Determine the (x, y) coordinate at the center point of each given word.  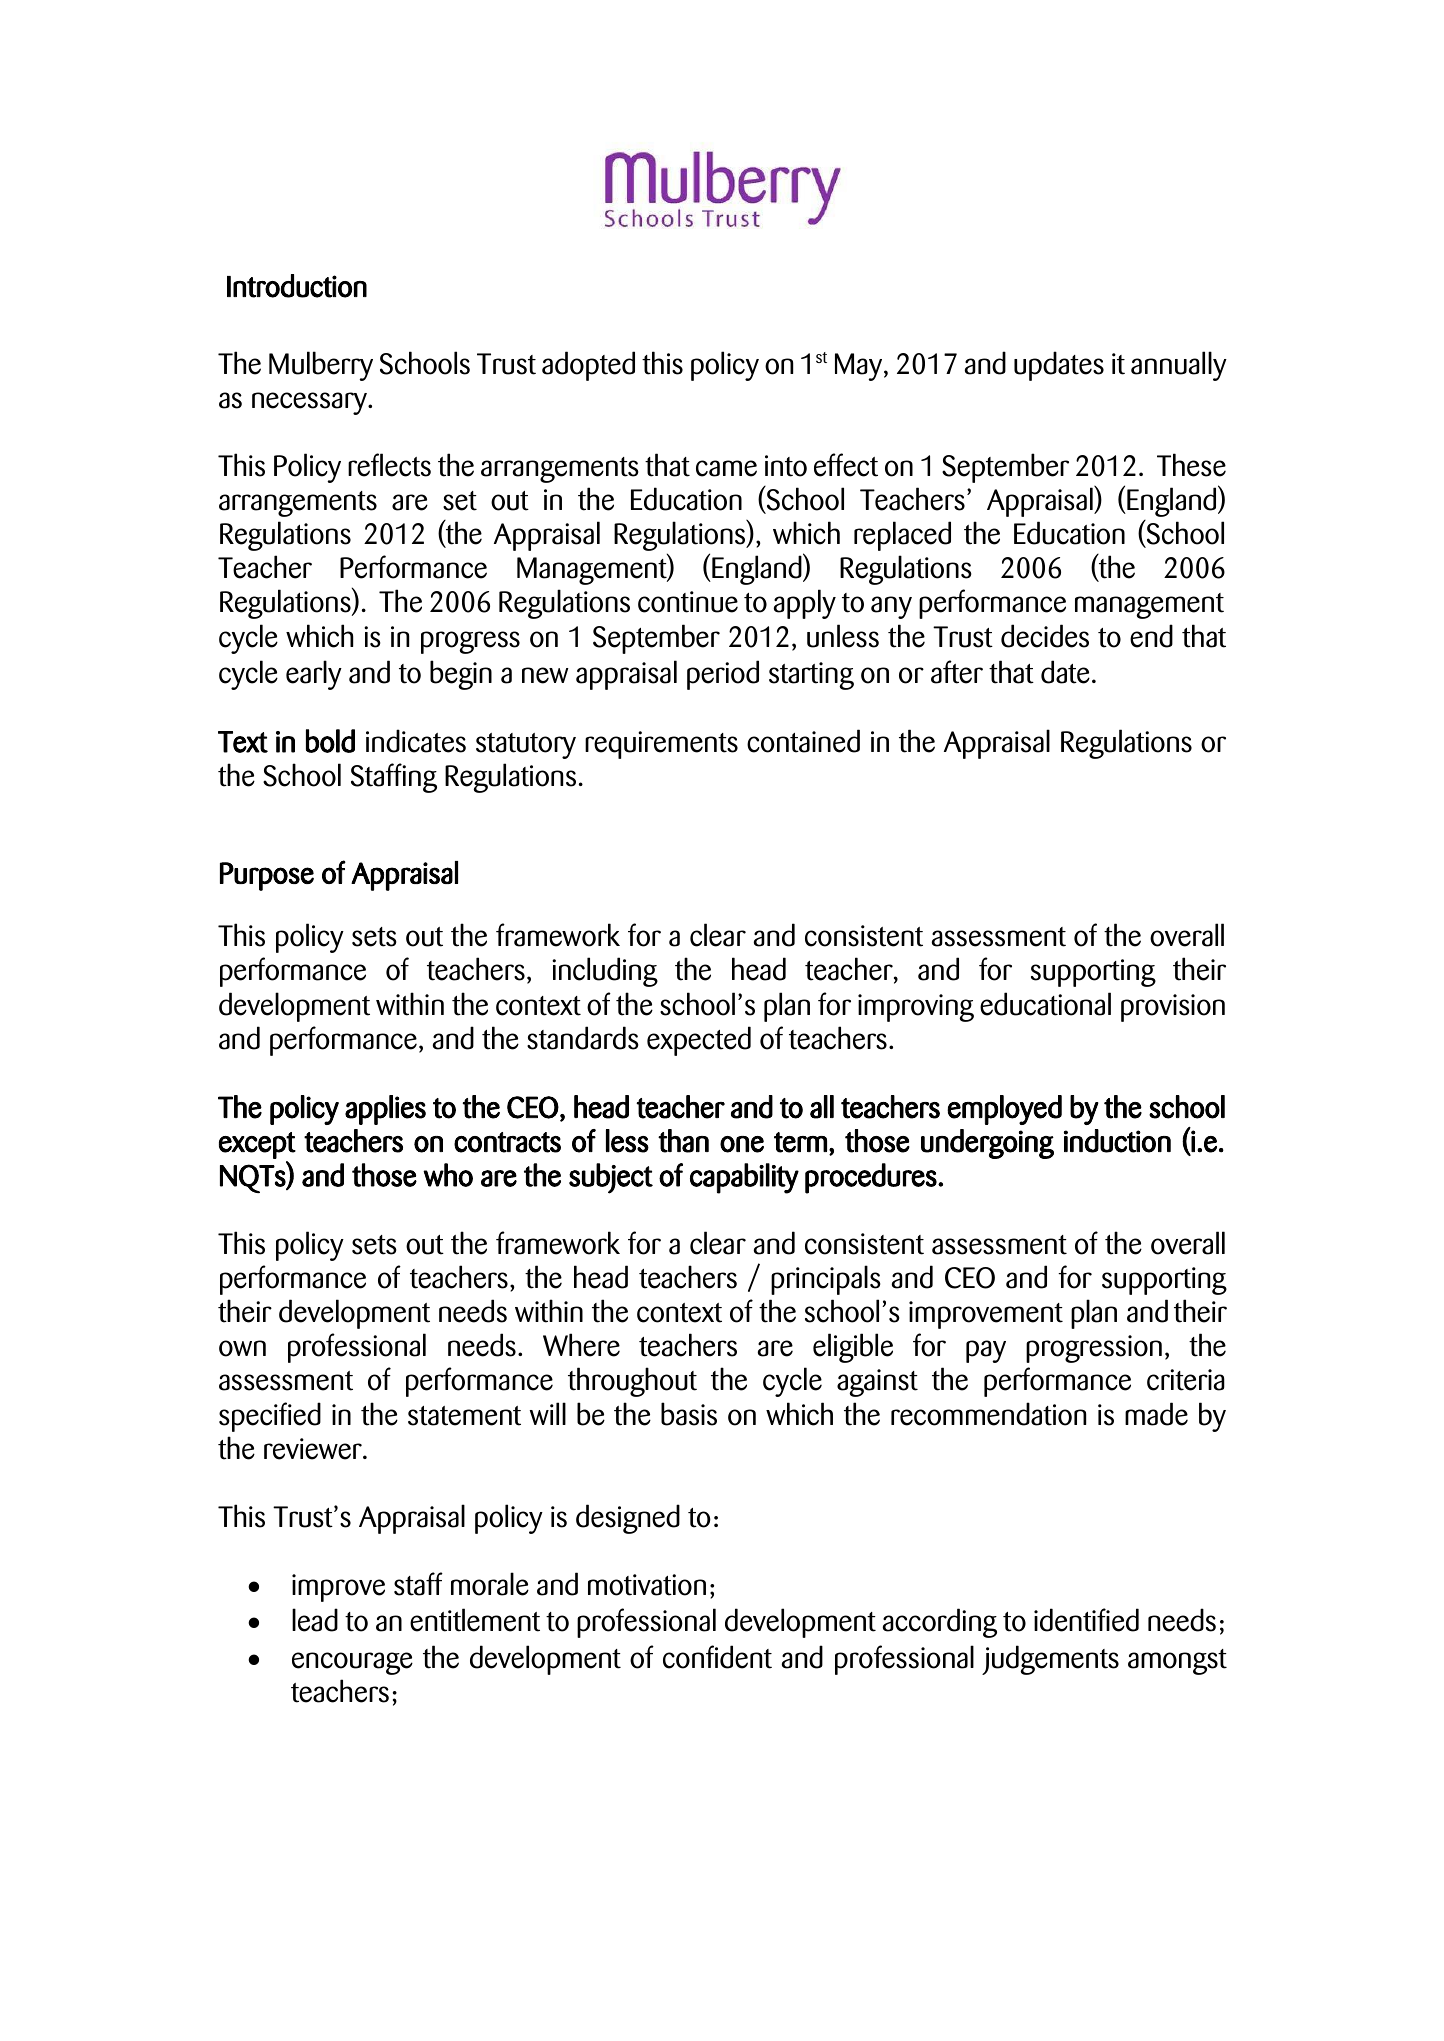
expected (699, 1041)
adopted (588, 366)
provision (1173, 1008)
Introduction (297, 286)
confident (717, 1657)
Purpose (267, 876)
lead (315, 1620)
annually (1179, 366)
